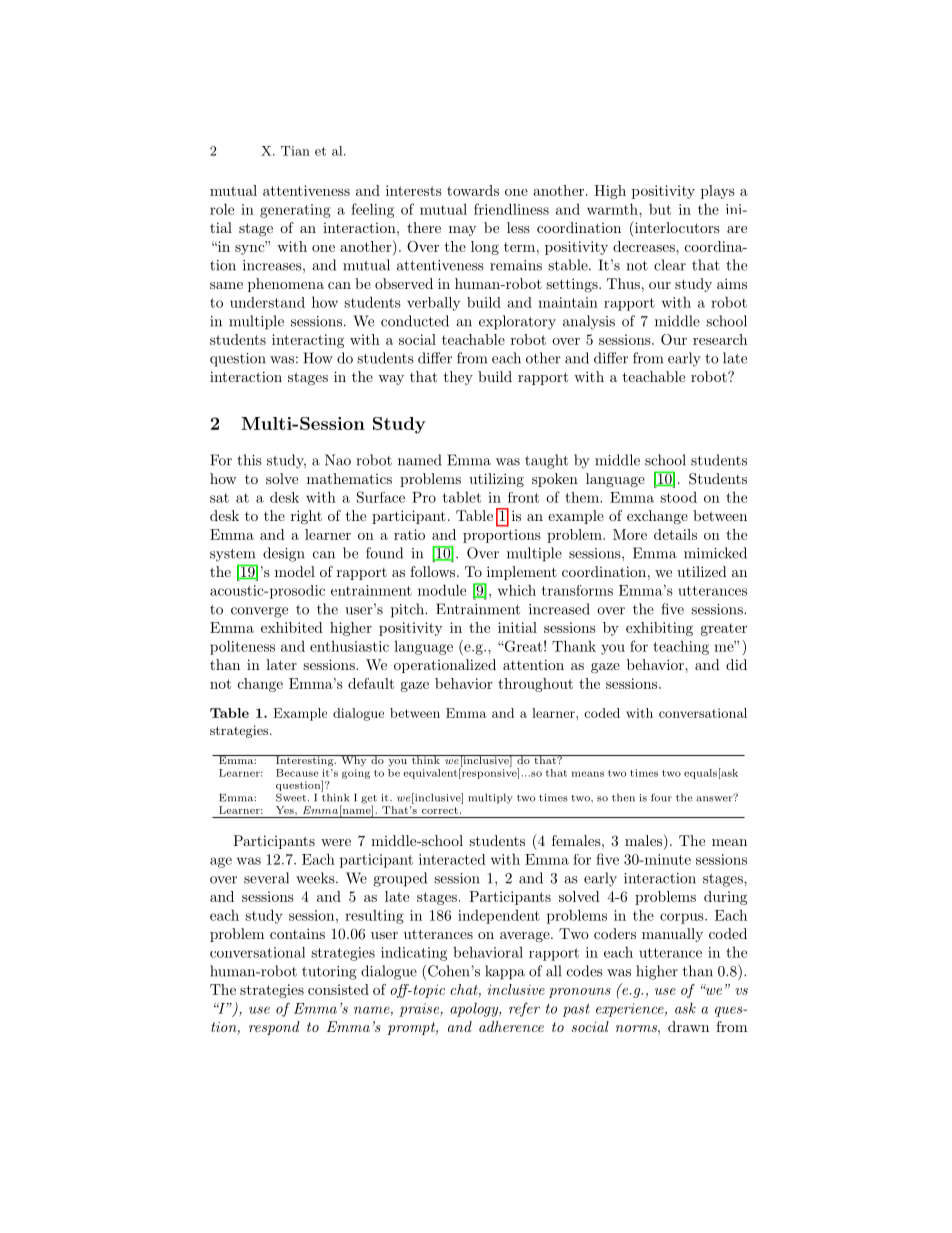 This screenshot has width=952, height=1233. What do you see at coordinates (702, 571) in the screenshot?
I see `utilized` at bounding box center [702, 571].
